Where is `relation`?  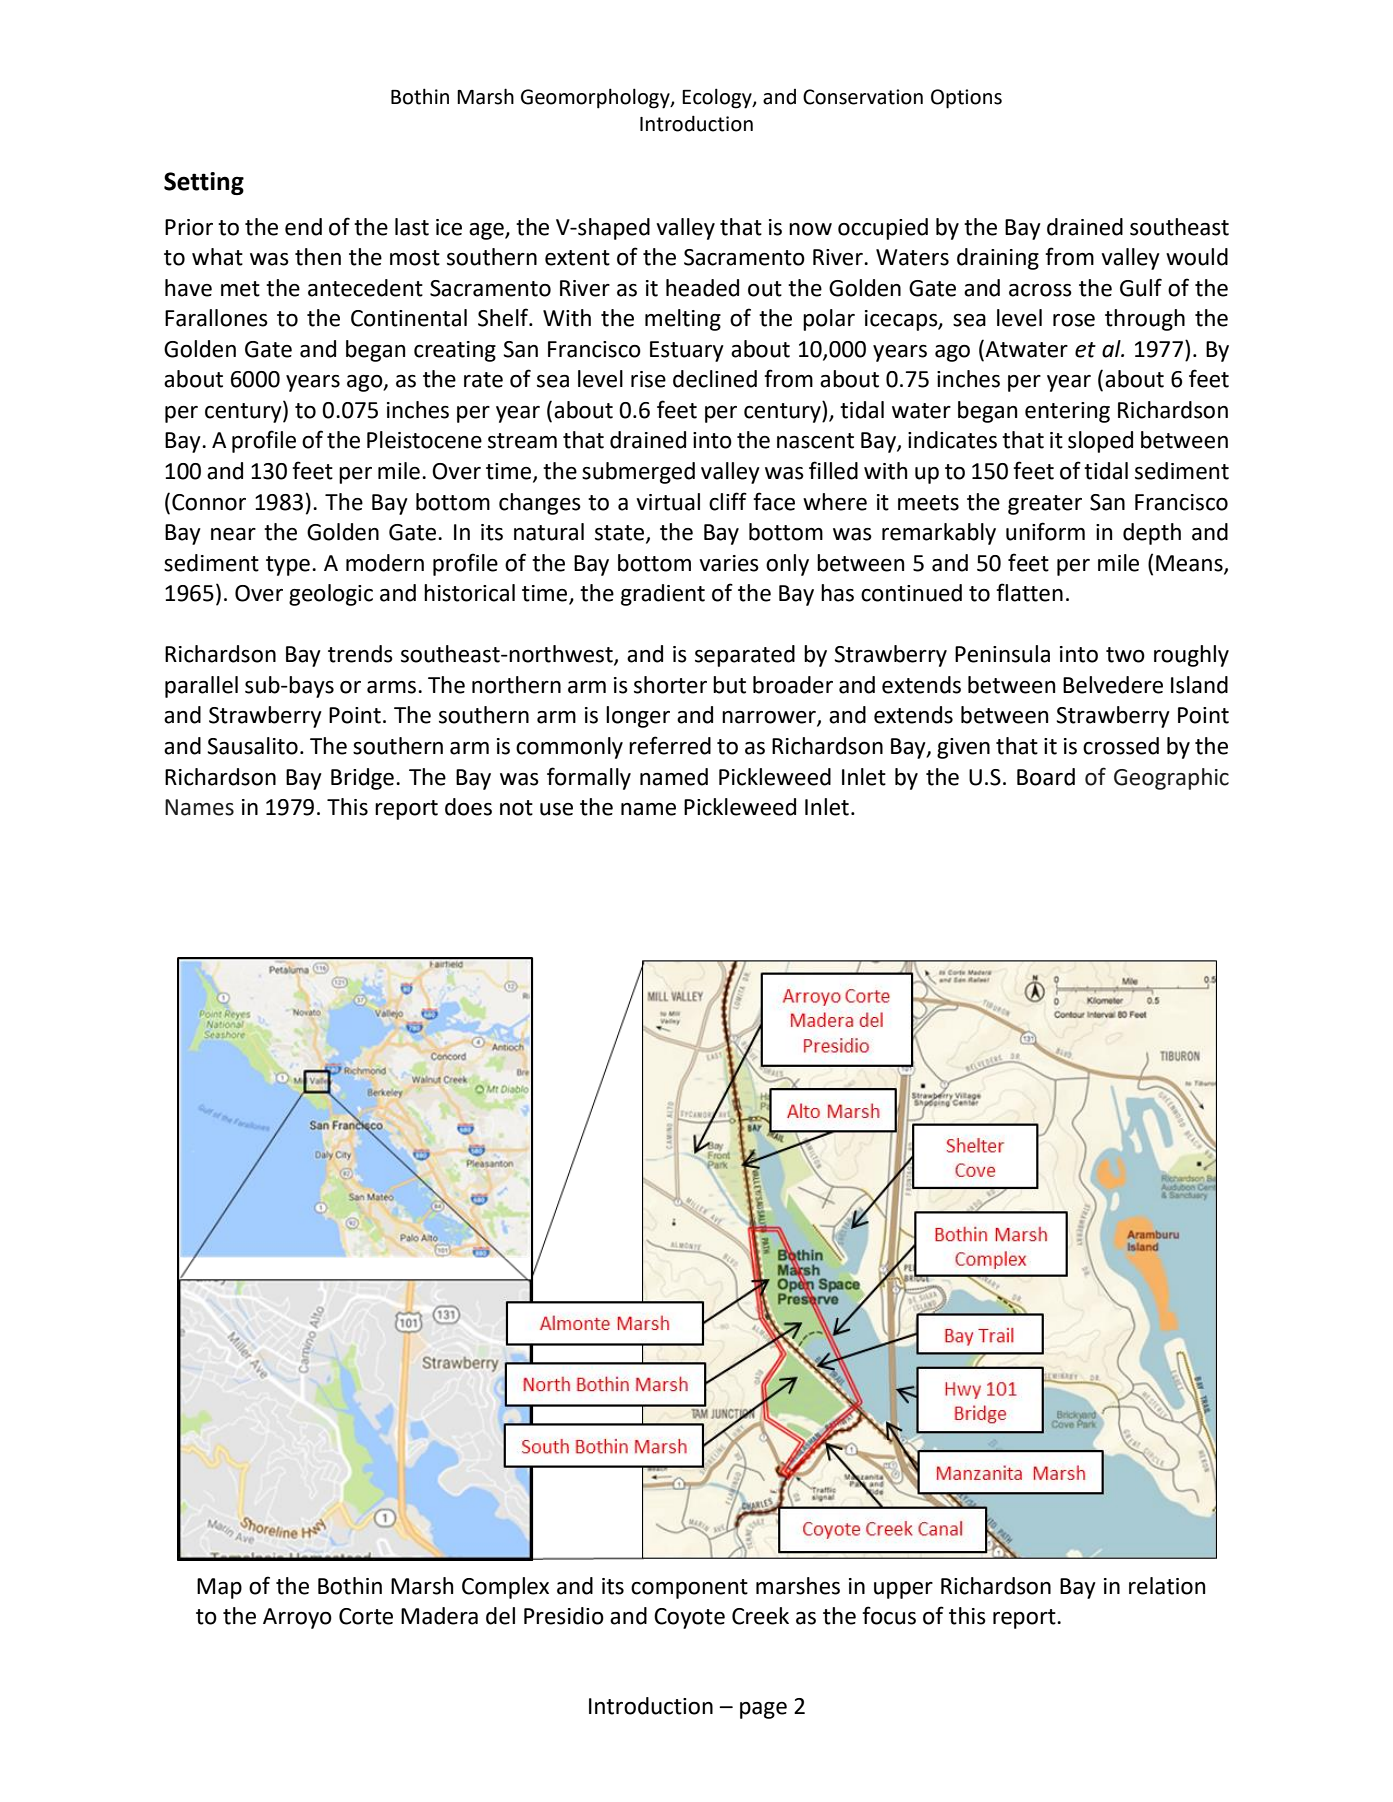 relation is located at coordinates (1167, 1586).
